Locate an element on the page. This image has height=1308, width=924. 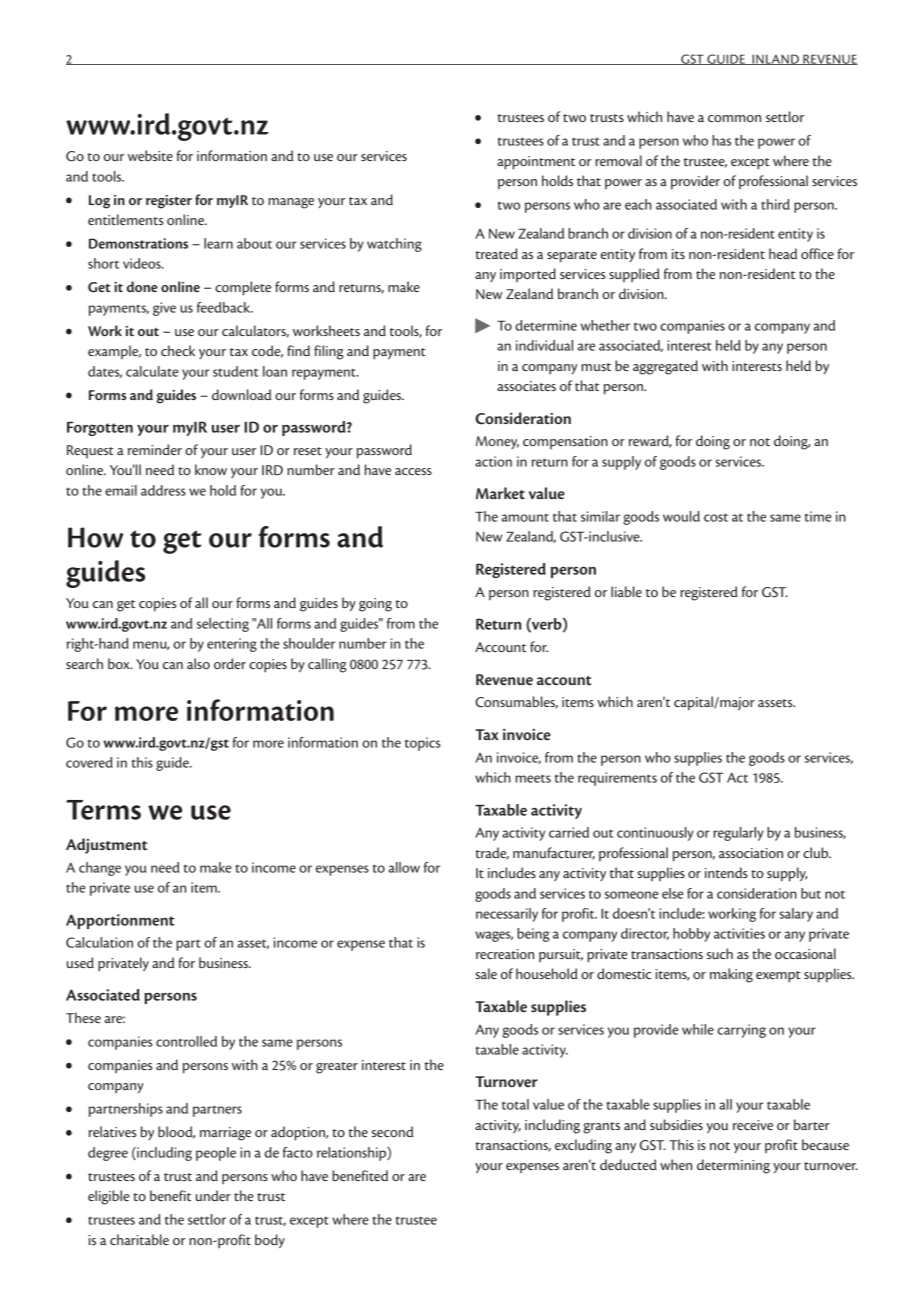
liable is located at coordinates (626, 591).
